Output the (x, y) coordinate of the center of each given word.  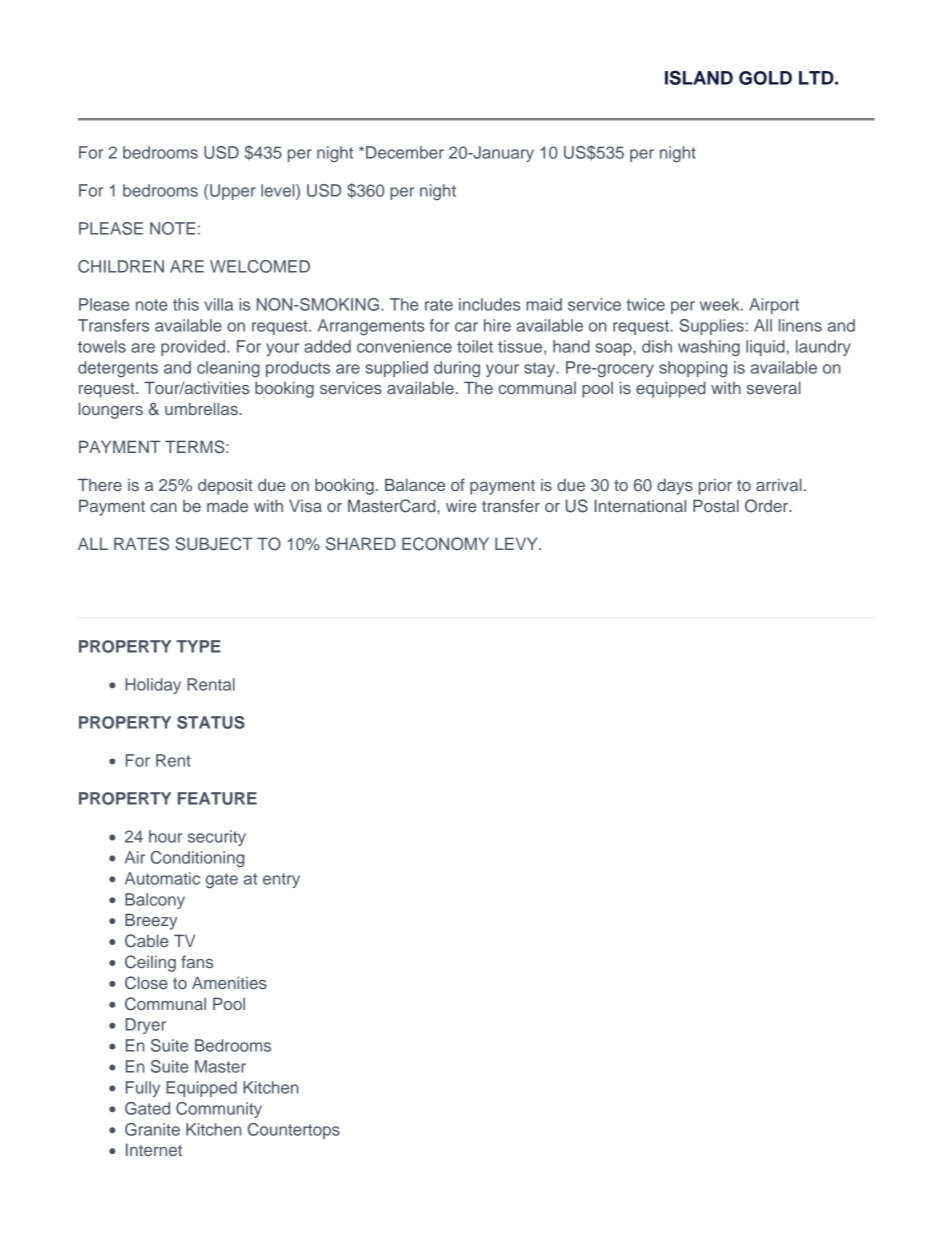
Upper (232, 192)
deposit (225, 486)
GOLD (765, 78)
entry (281, 880)
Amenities (229, 982)
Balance (415, 484)
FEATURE (217, 798)
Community (219, 1110)
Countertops (294, 1131)
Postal (716, 505)
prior (715, 487)
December (405, 152)
